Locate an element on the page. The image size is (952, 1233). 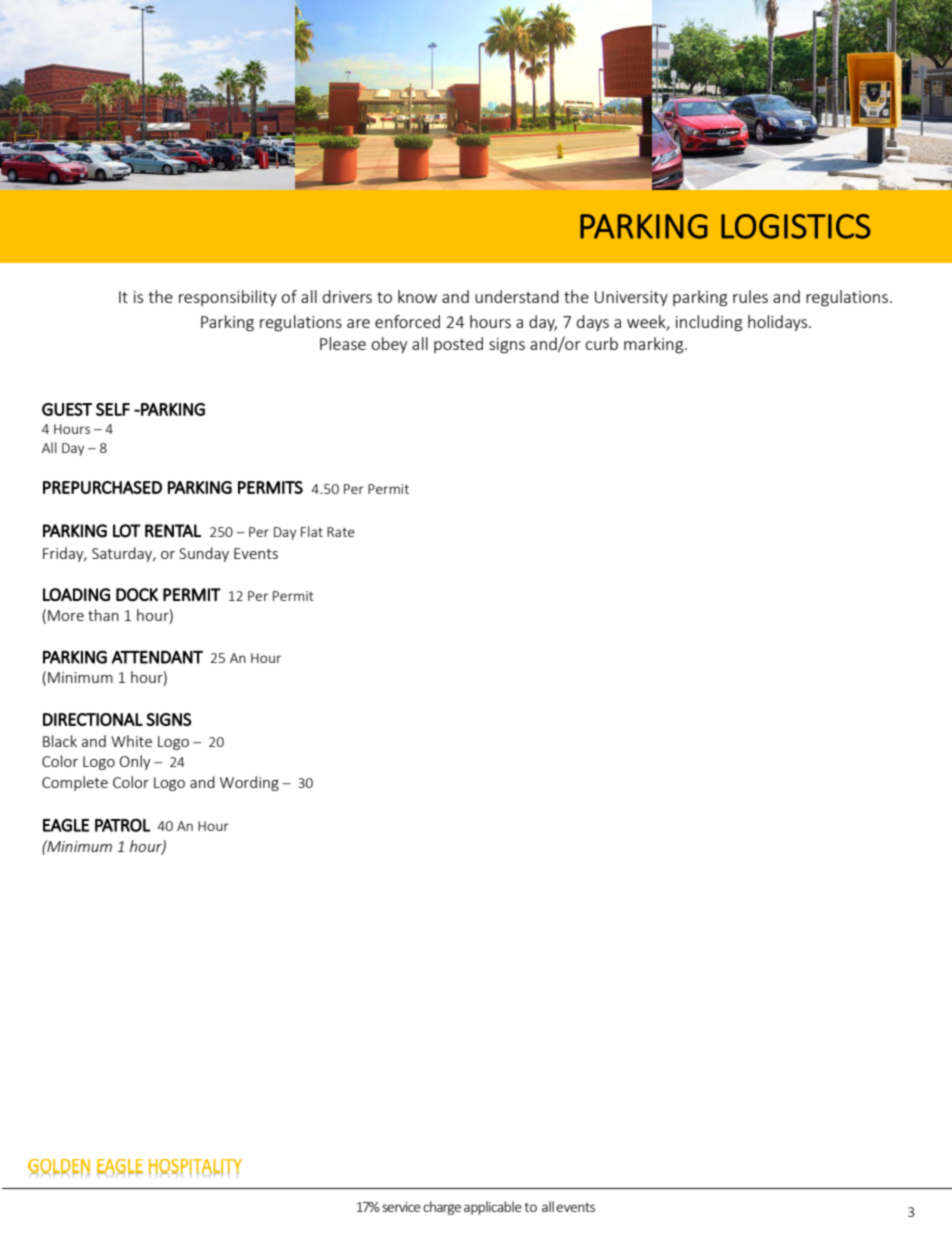
Wording is located at coordinates (249, 783).
